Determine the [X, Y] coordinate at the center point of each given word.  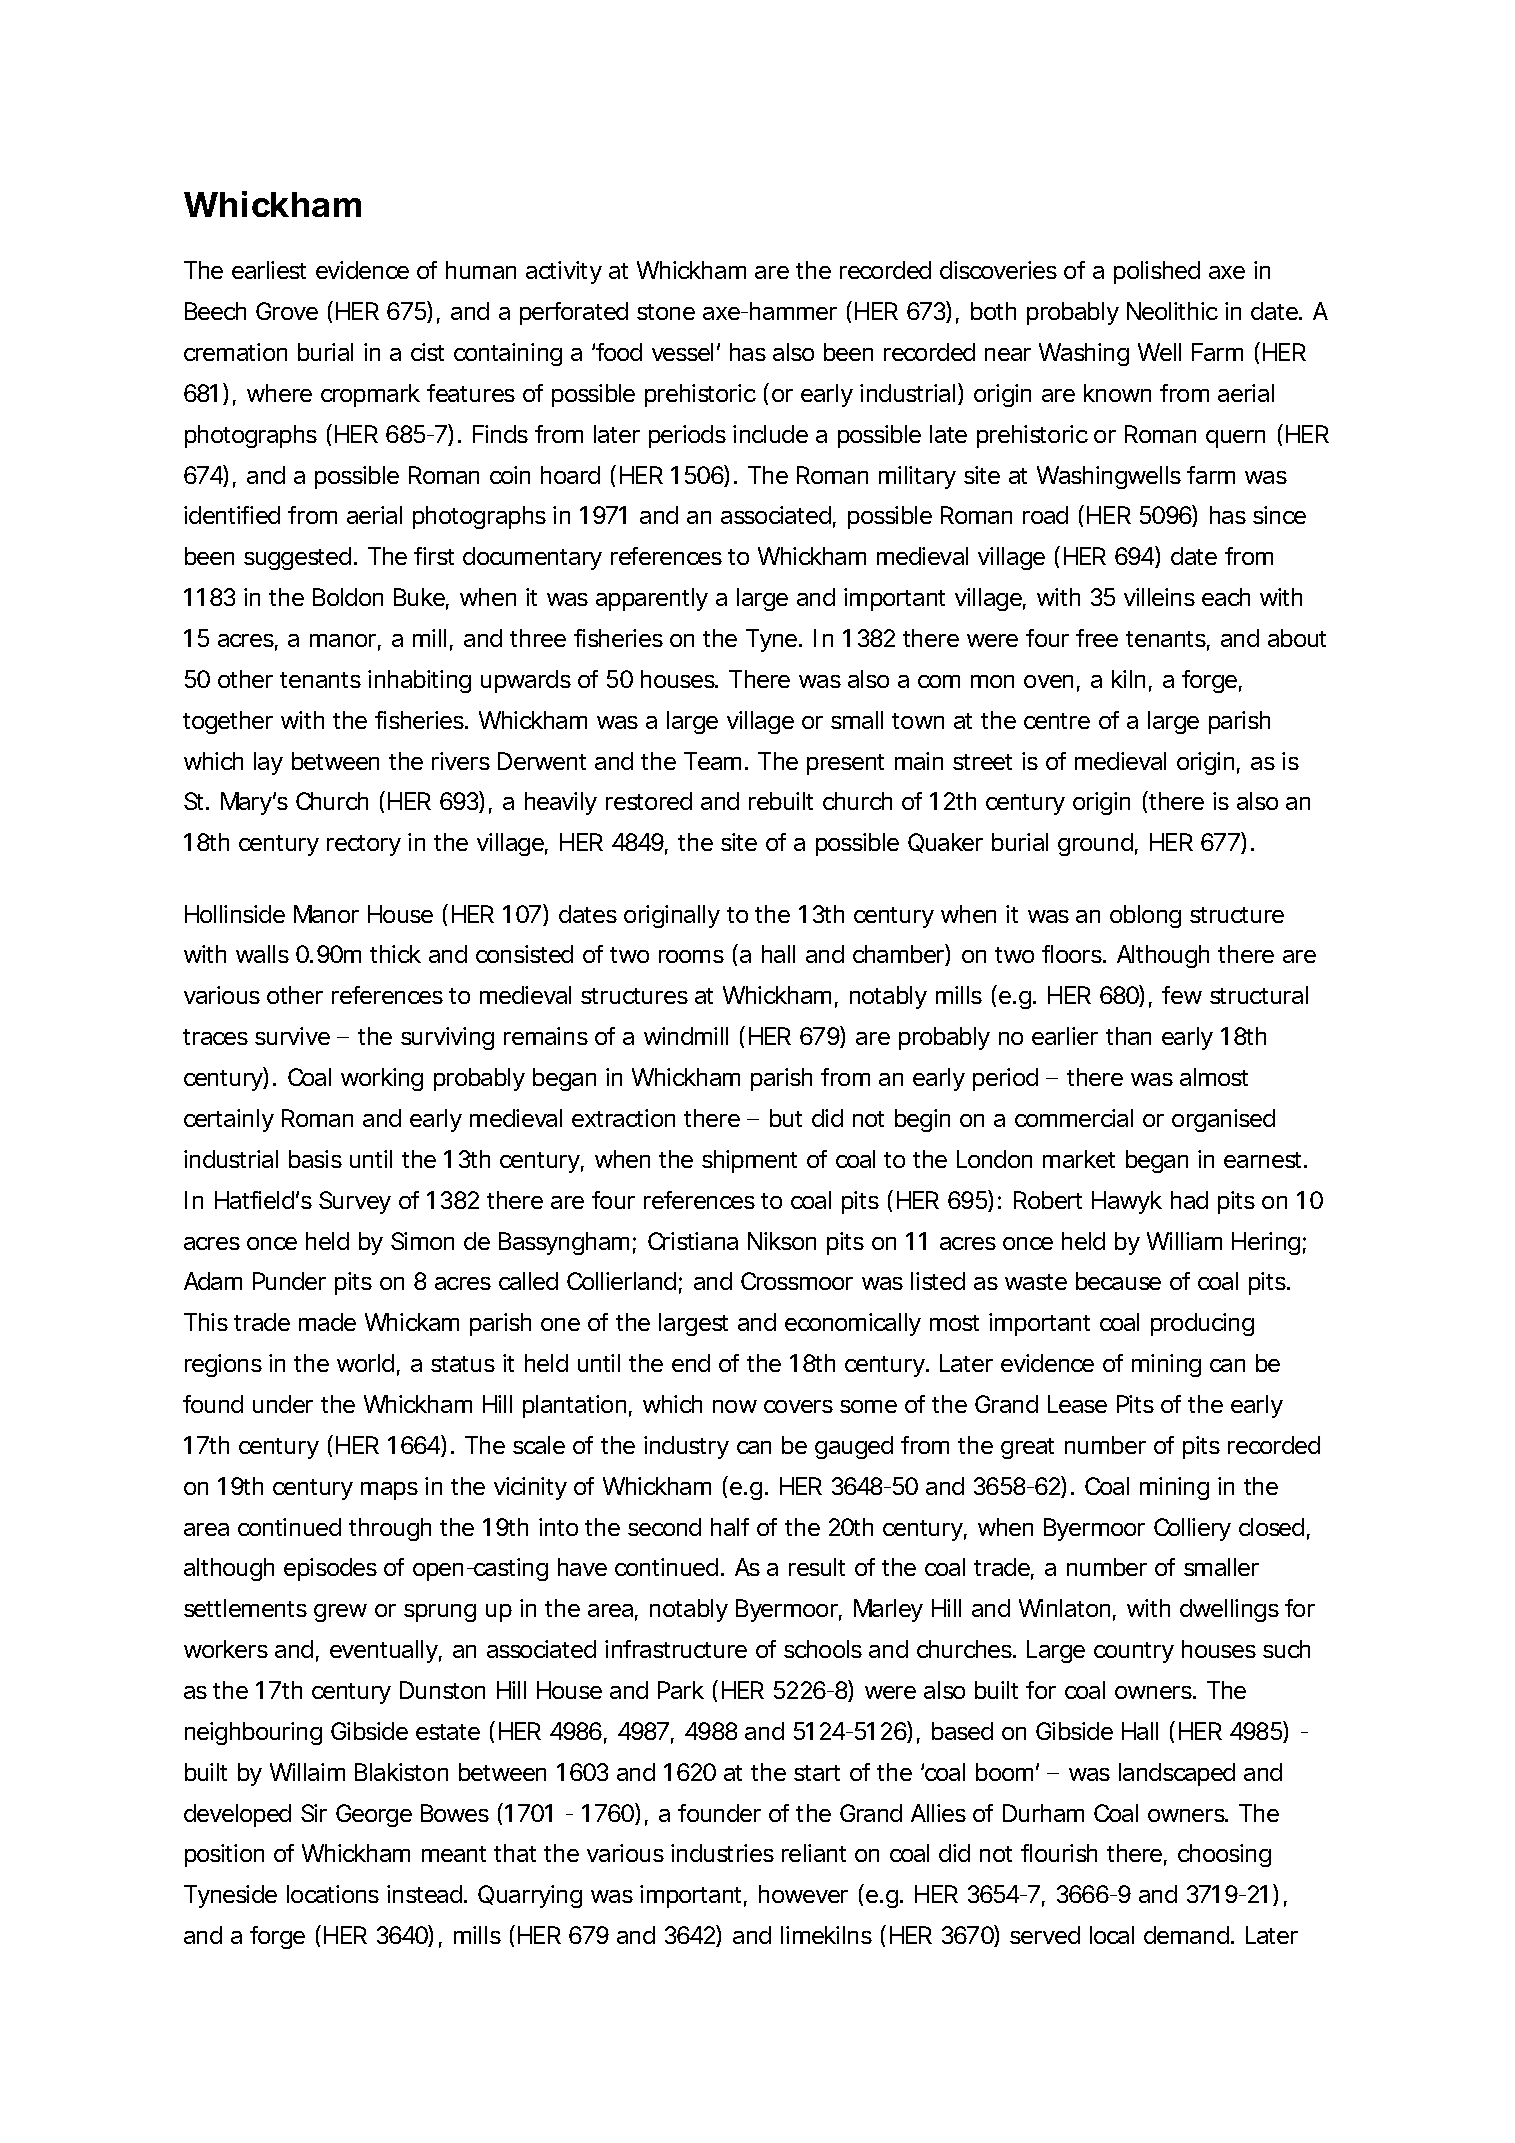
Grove [287, 311]
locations [333, 1894]
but [786, 1118]
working [382, 1079]
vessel [682, 352]
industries [722, 1853]
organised [1223, 1120]
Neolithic [1172, 311]
